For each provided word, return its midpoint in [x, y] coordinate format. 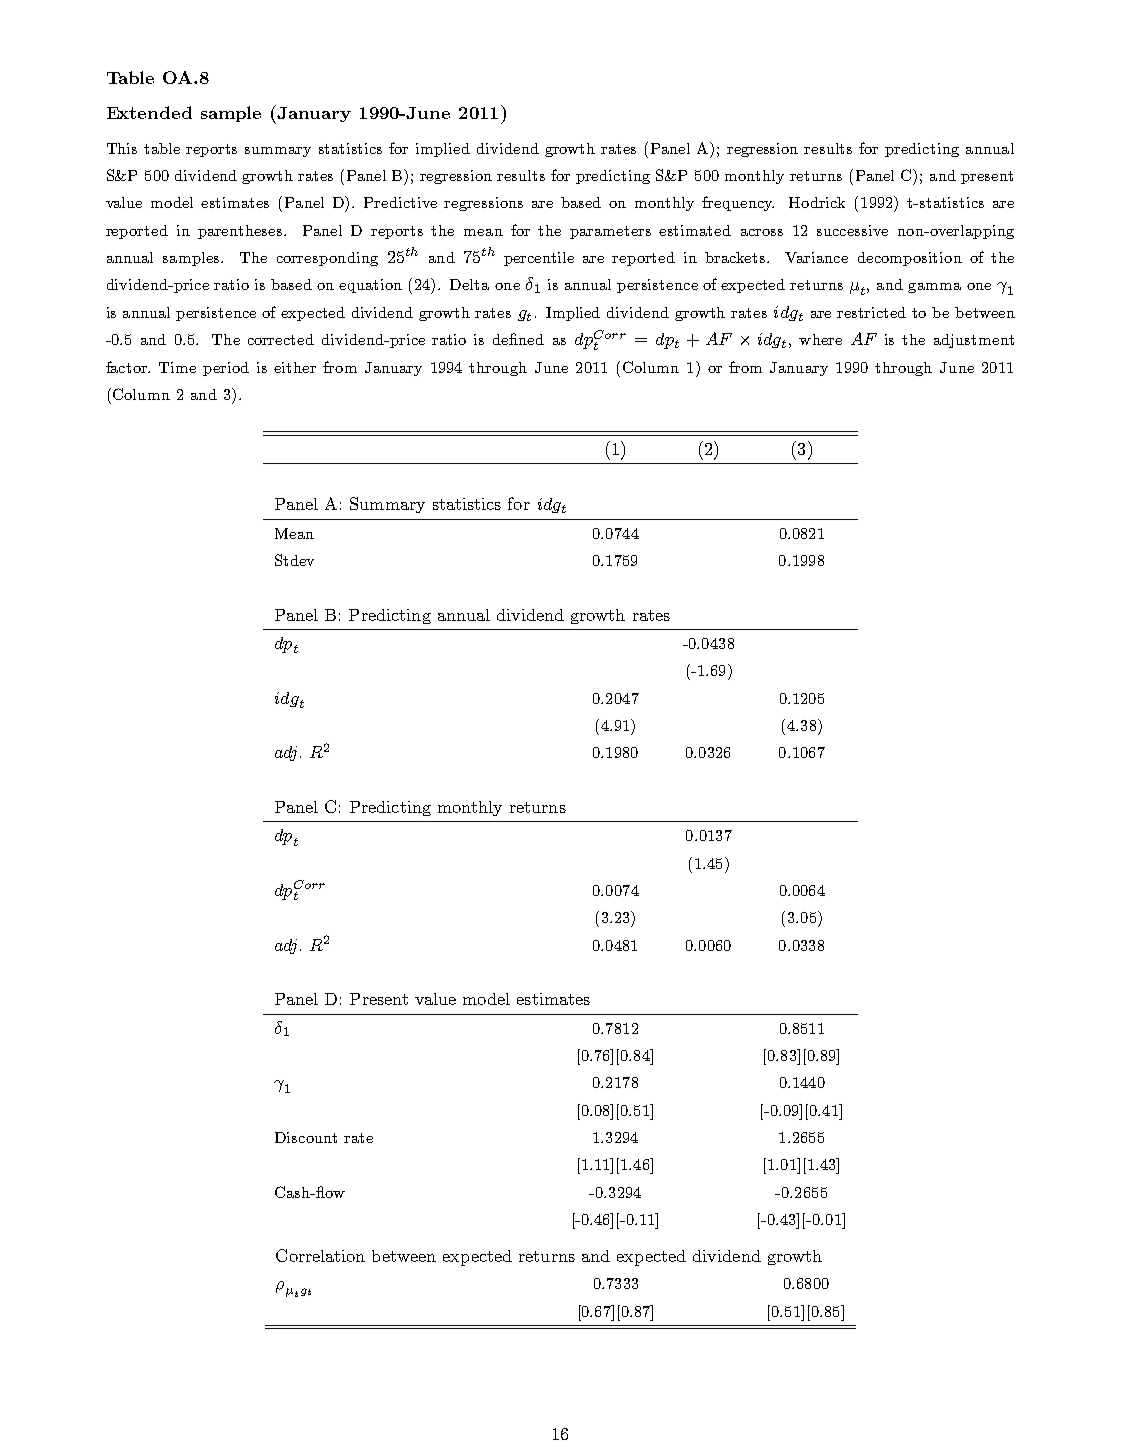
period [226, 369]
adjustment [974, 341]
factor [128, 367]
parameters [610, 232]
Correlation [320, 1255]
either [295, 367]
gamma [934, 288]
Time [177, 367]
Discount [306, 1137]
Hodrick [817, 202]
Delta [469, 284]
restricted [871, 312]
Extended [149, 112]
